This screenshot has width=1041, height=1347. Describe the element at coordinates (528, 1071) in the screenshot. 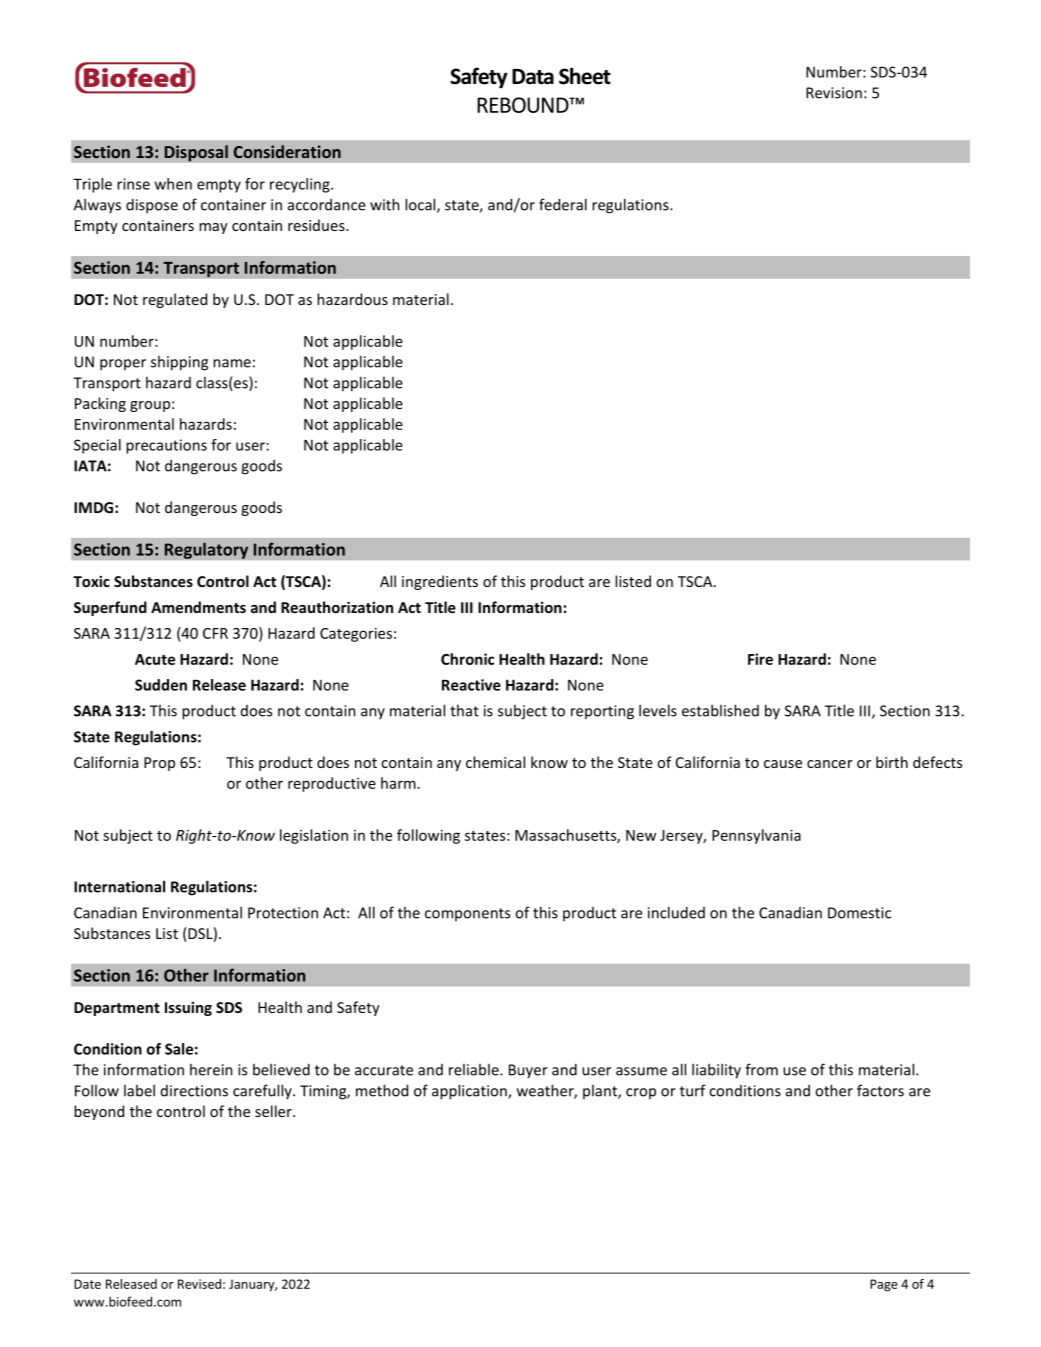

I see `Buyer` at that location.
